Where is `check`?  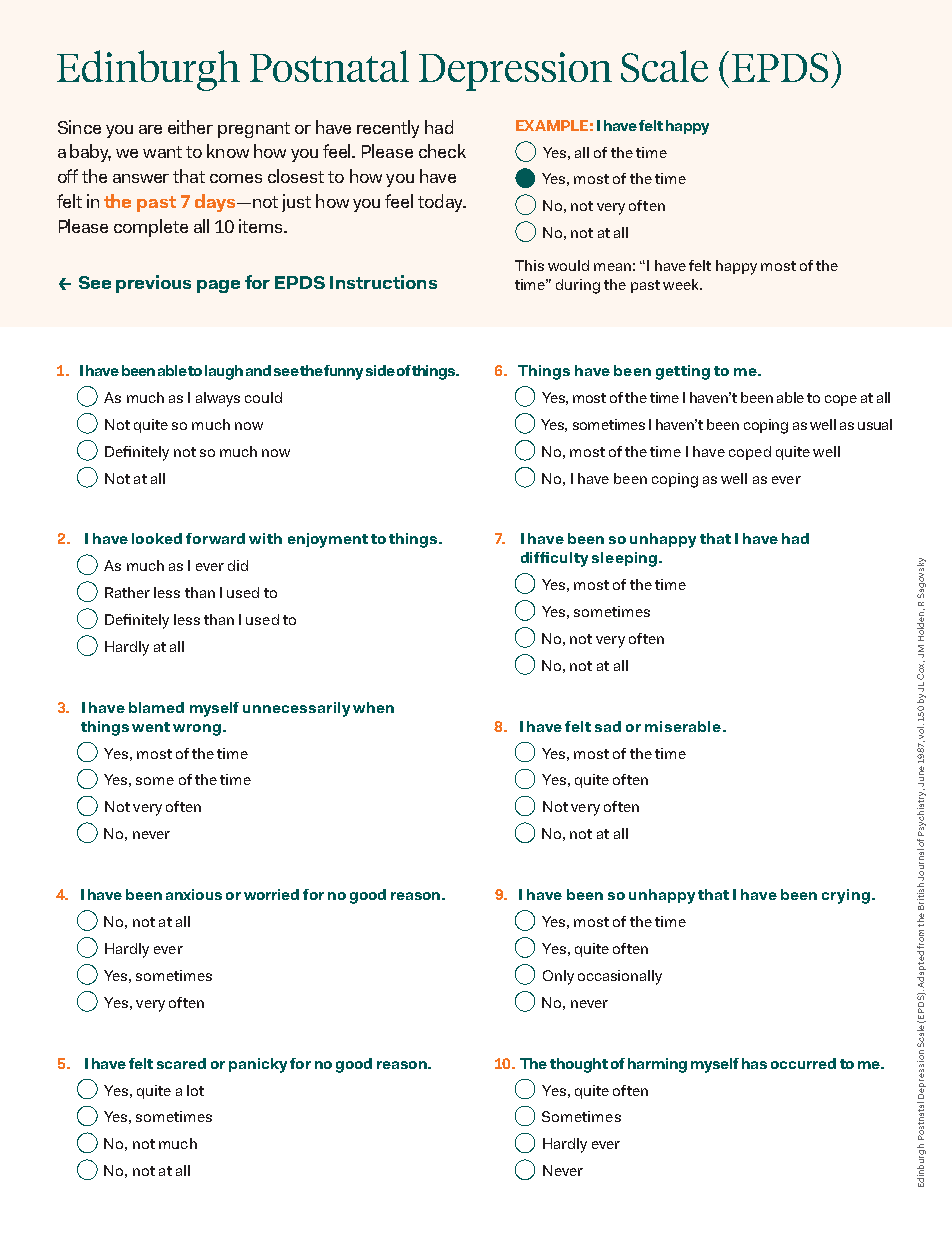 check is located at coordinates (442, 151).
